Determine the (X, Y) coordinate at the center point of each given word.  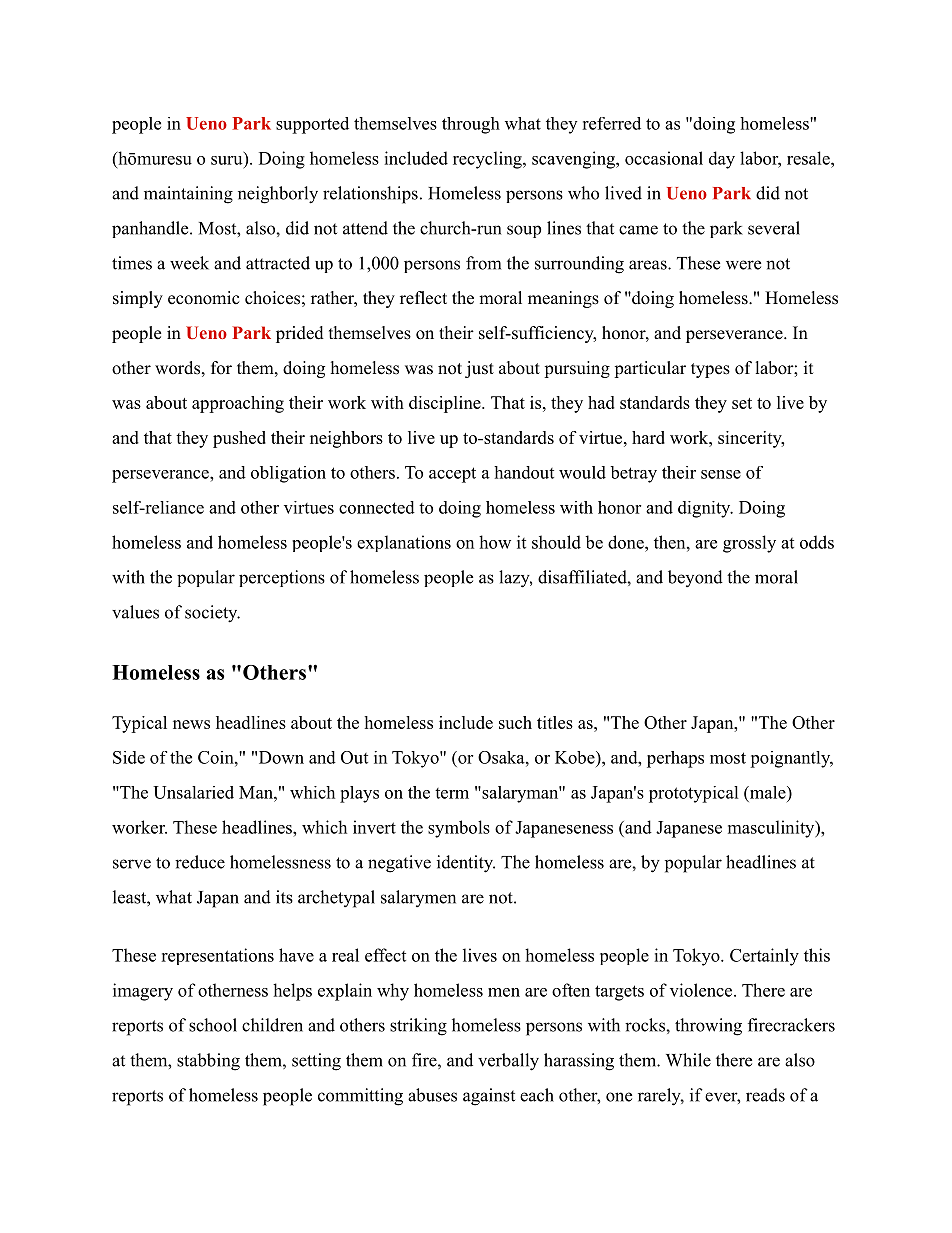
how (495, 542)
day (722, 160)
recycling (488, 160)
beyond (695, 578)
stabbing (208, 1062)
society (212, 614)
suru (228, 159)
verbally (508, 1062)
